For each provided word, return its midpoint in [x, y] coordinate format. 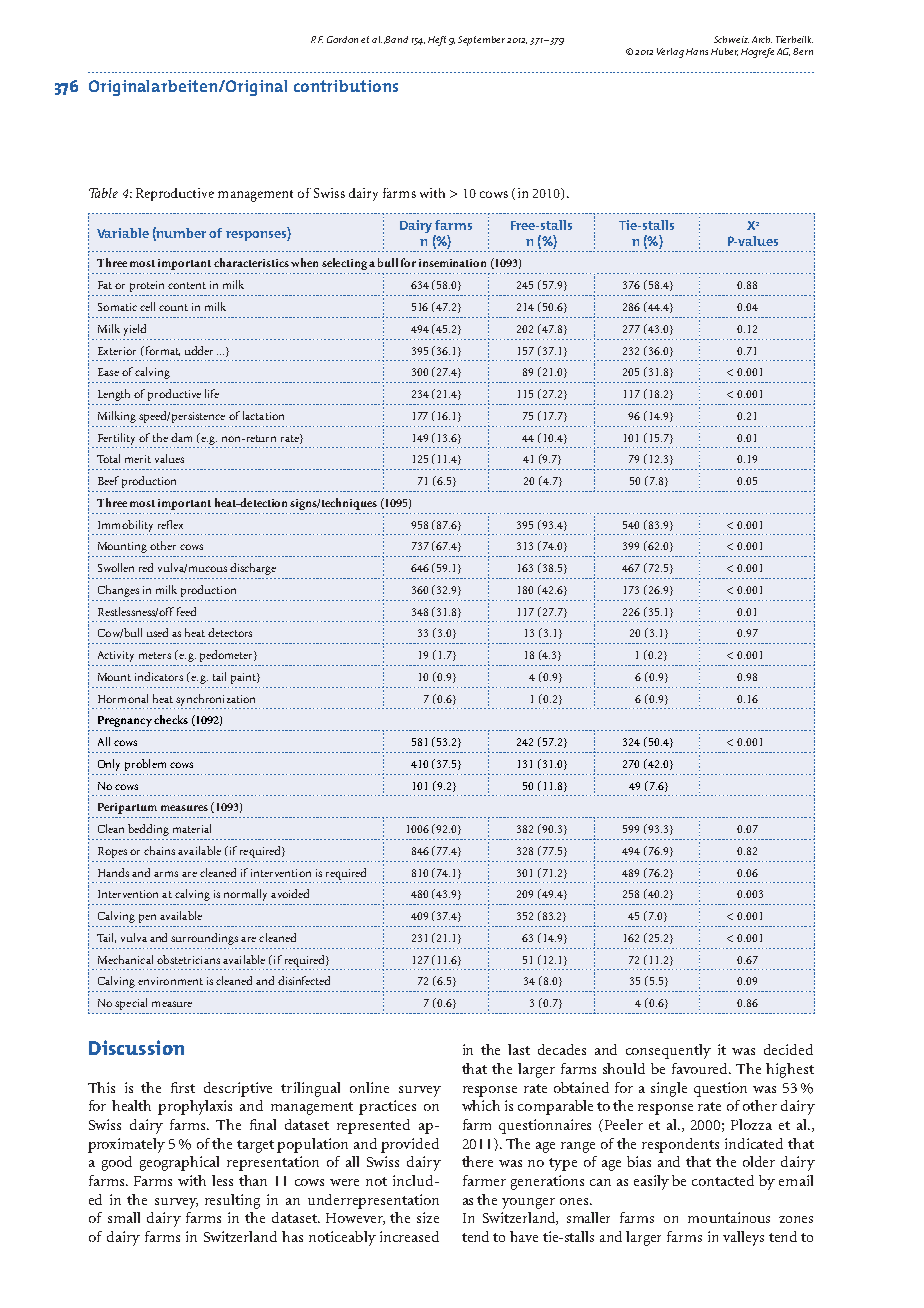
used [157, 632]
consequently [668, 1051]
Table [103, 193]
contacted [723, 1180]
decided [788, 1049]
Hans [697, 51]
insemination [452, 263]
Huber [724, 52]
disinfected [304, 980]
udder [199, 350]
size [428, 1217]
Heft [437, 41]
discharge [253, 569]
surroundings [204, 939]
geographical [179, 1163]
